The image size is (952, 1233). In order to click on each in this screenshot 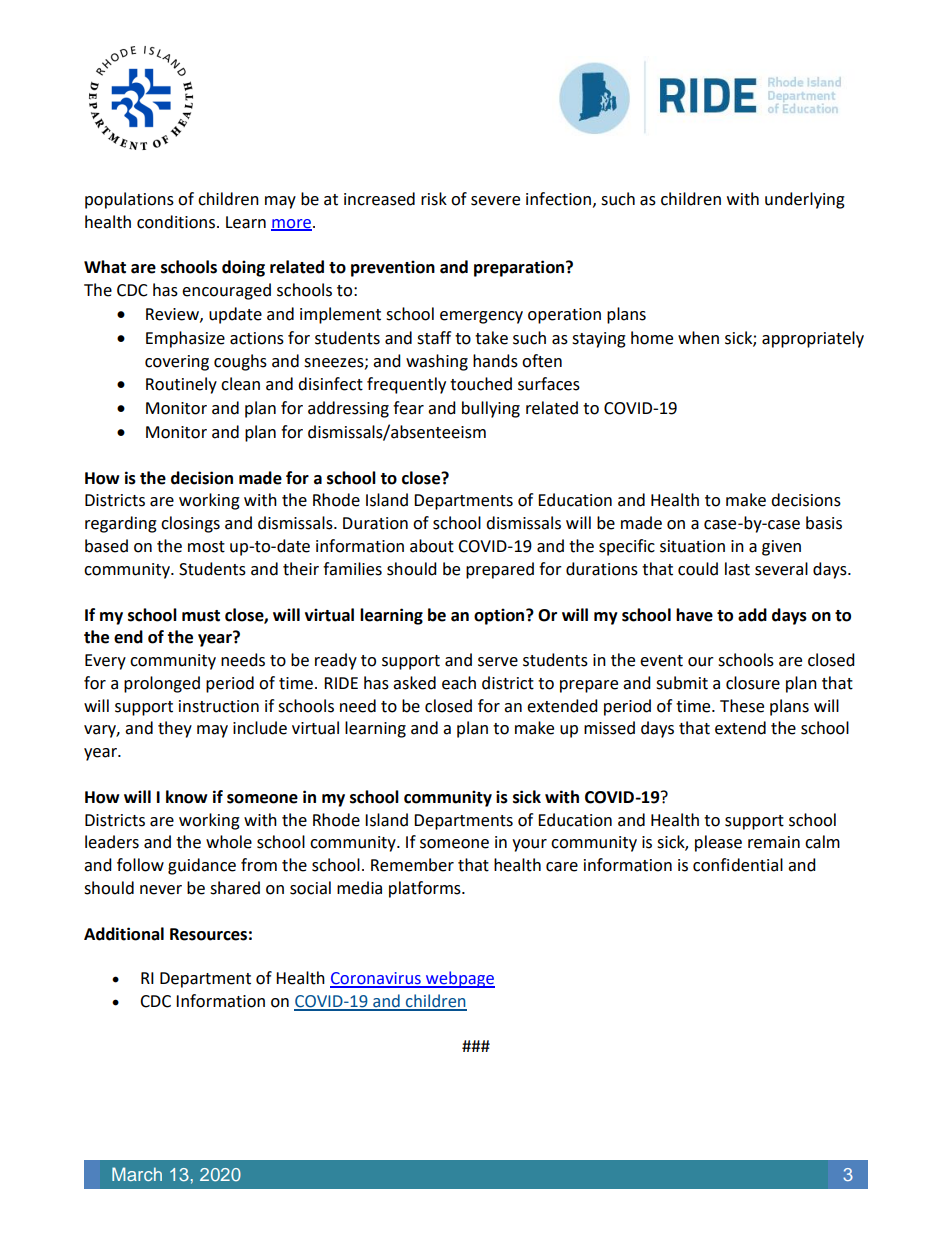, I will do `click(459, 683)`.
